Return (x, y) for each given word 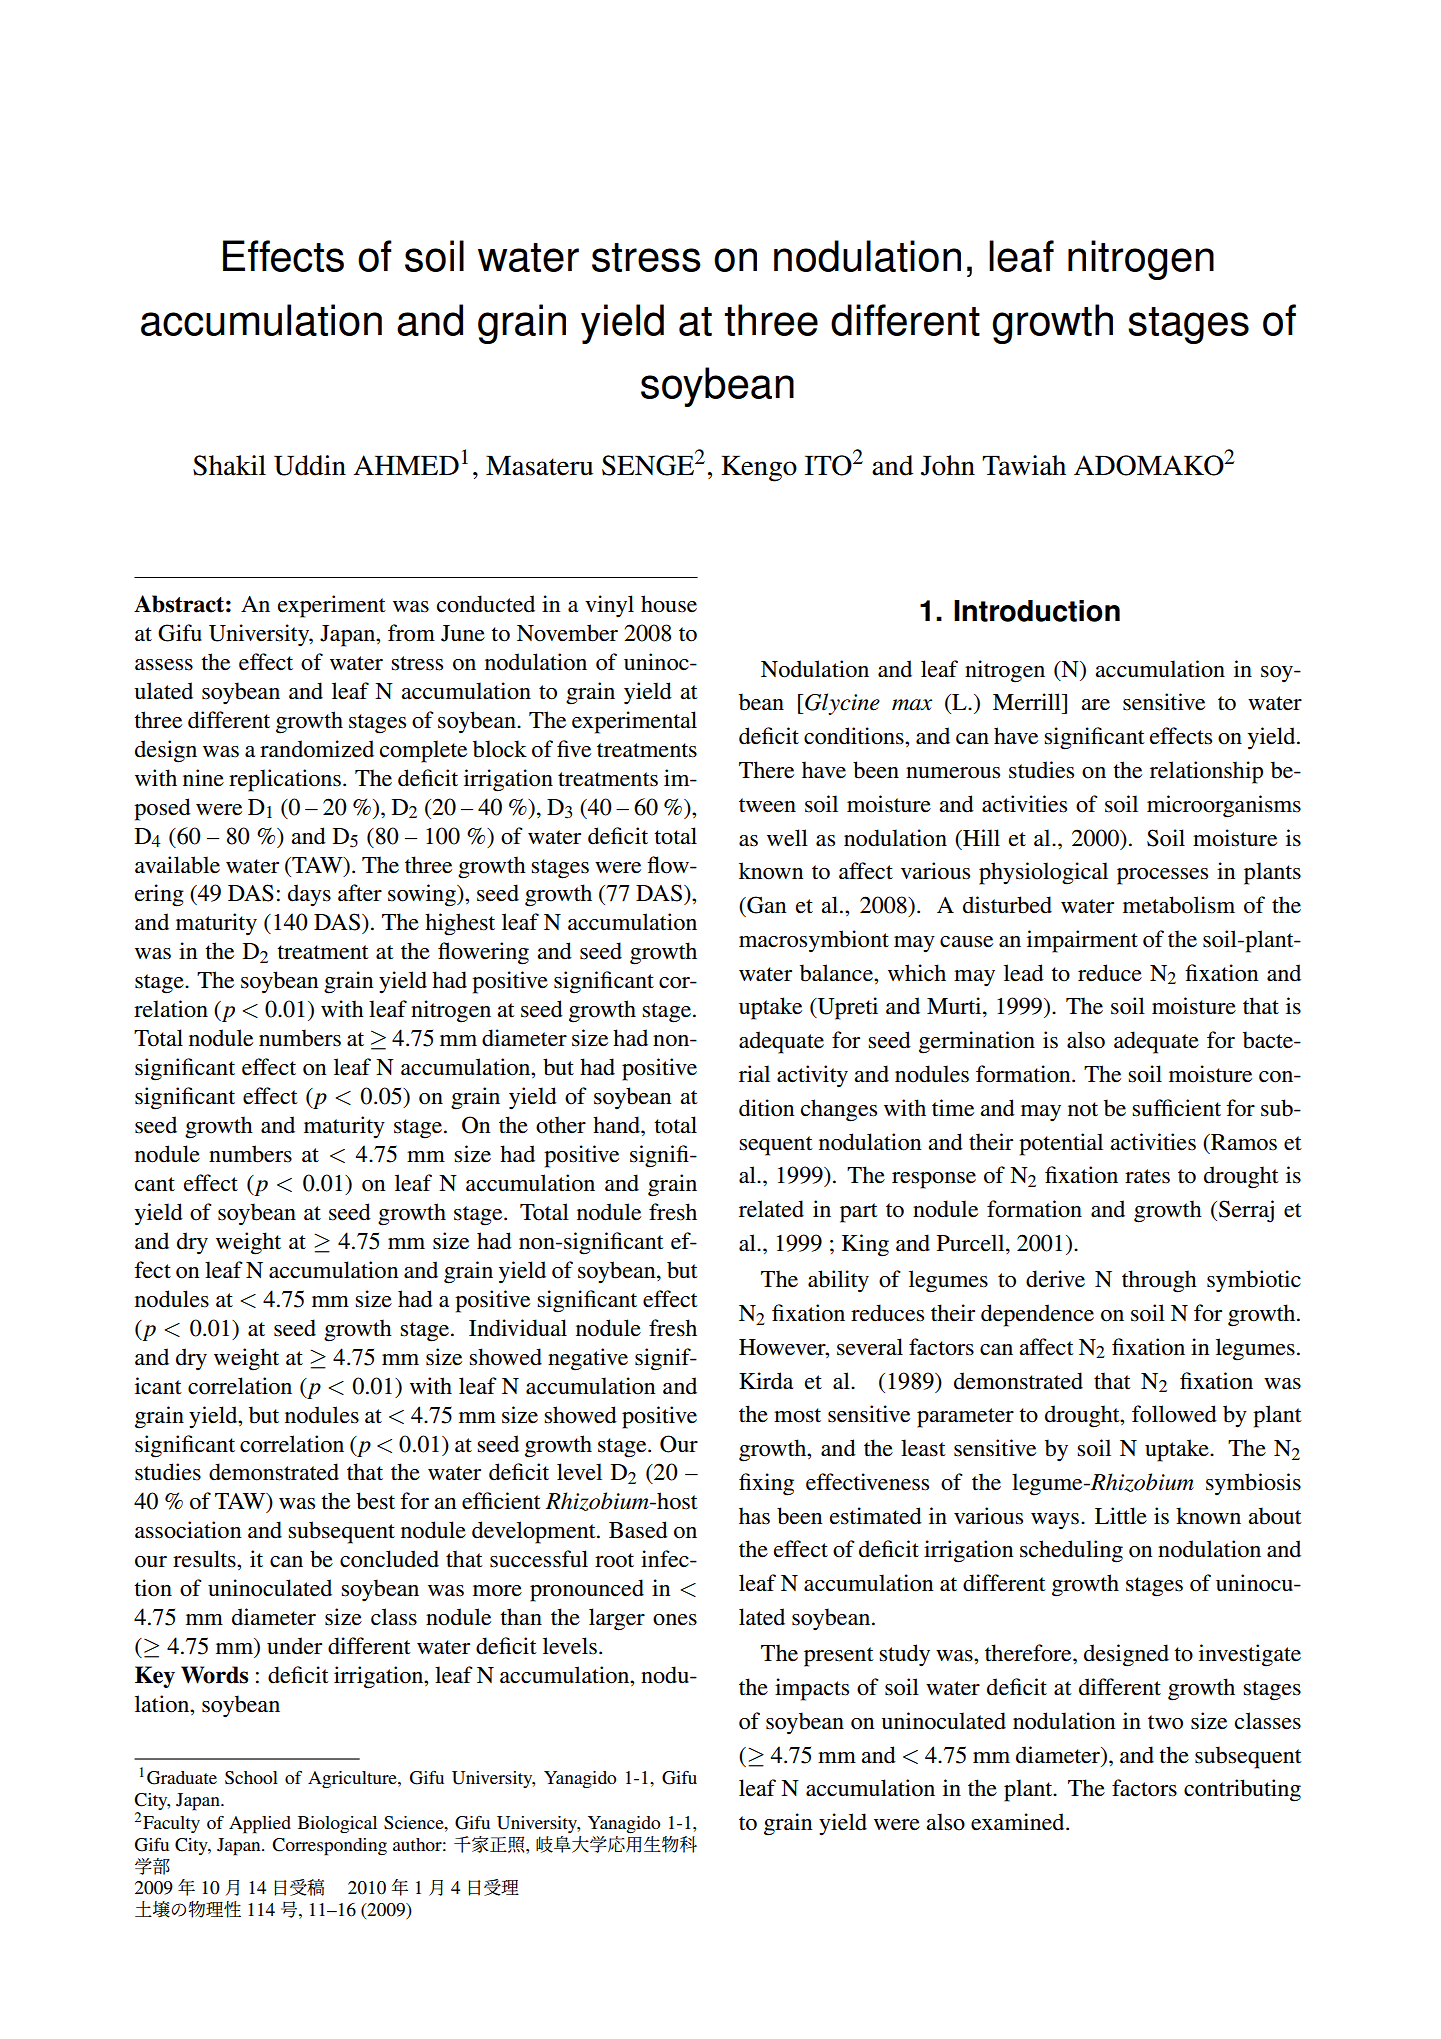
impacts (812, 1689)
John (948, 465)
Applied (260, 1825)
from (411, 633)
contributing (1242, 1790)
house (669, 604)
